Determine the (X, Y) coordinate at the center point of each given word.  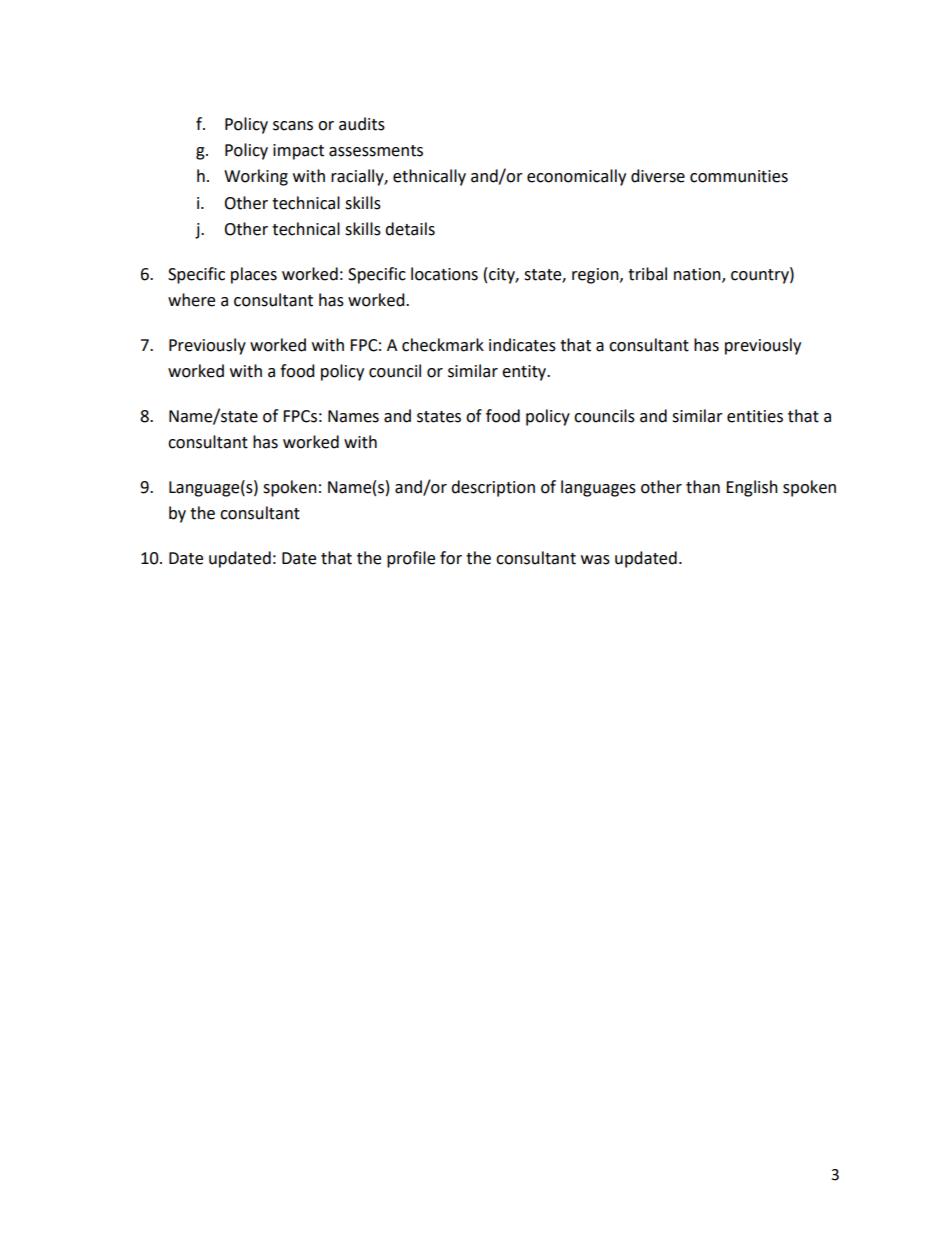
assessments (376, 151)
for (451, 558)
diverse (658, 176)
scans (293, 126)
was (595, 560)
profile (411, 559)
